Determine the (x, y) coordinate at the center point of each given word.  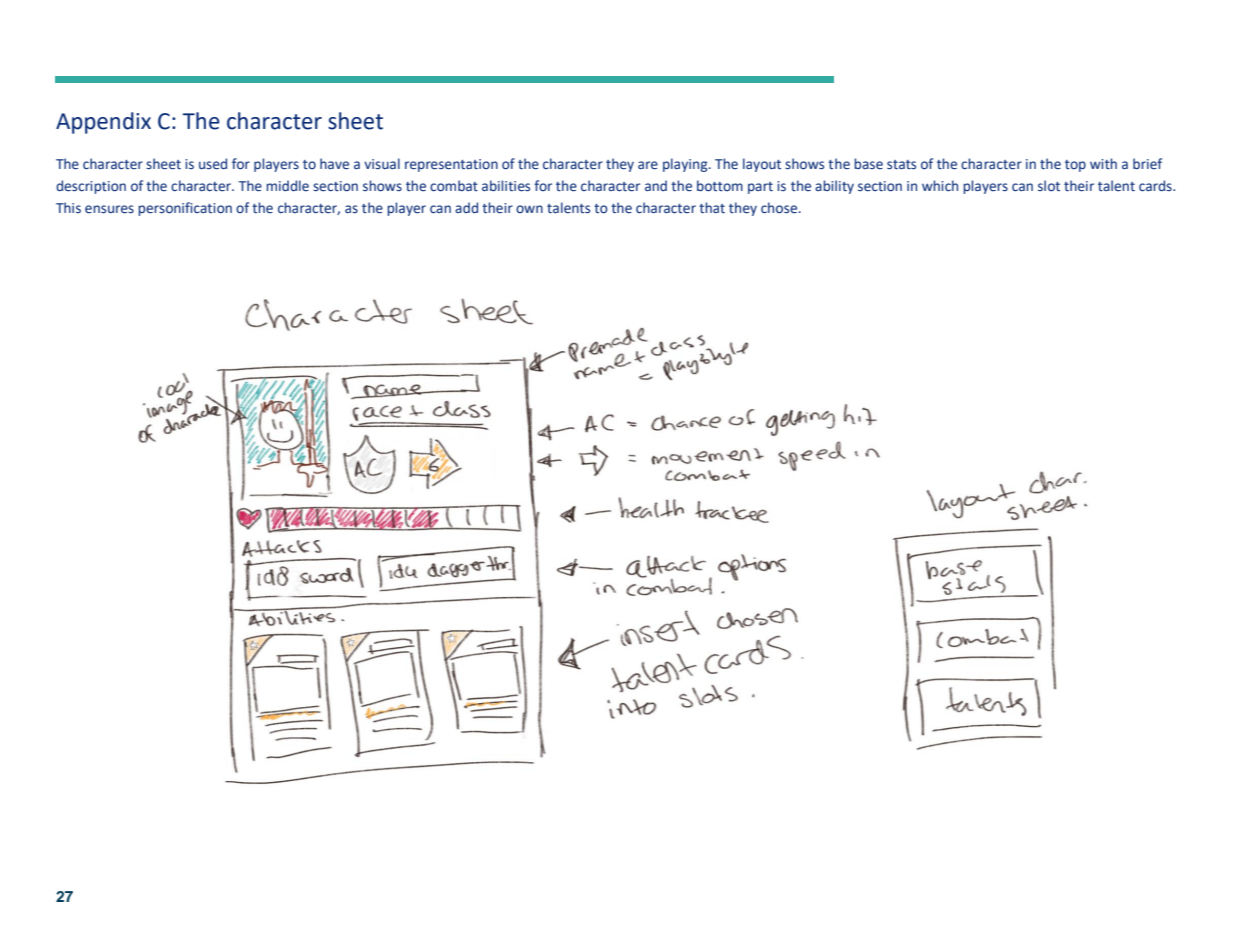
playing (686, 165)
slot (1049, 186)
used (213, 164)
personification (185, 209)
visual (382, 163)
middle (287, 186)
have (334, 164)
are (648, 165)
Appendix (103, 123)
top (1075, 166)
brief (1147, 164)
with (1103, 163)
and (656, 185)
